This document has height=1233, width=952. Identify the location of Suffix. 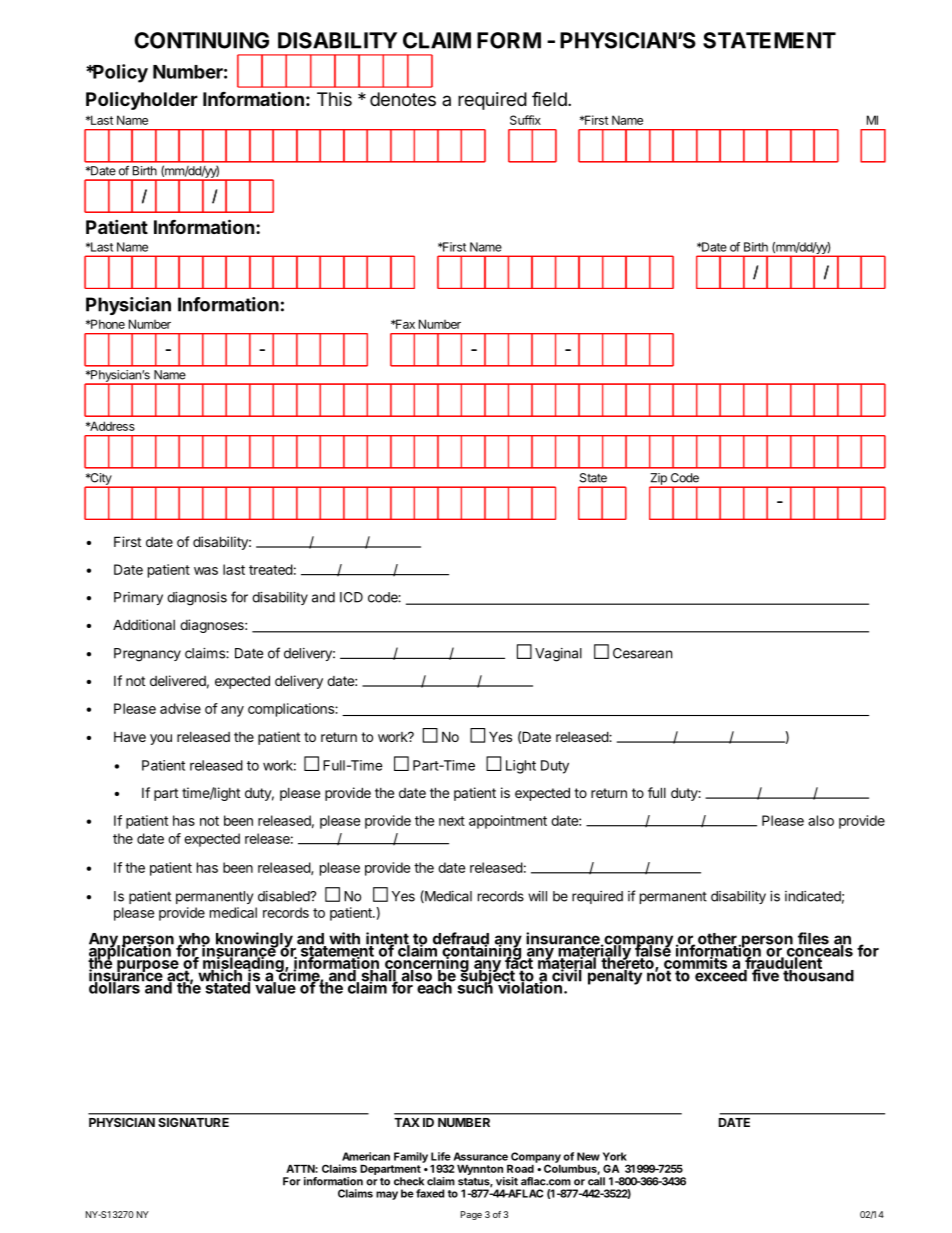
(525, 120).
